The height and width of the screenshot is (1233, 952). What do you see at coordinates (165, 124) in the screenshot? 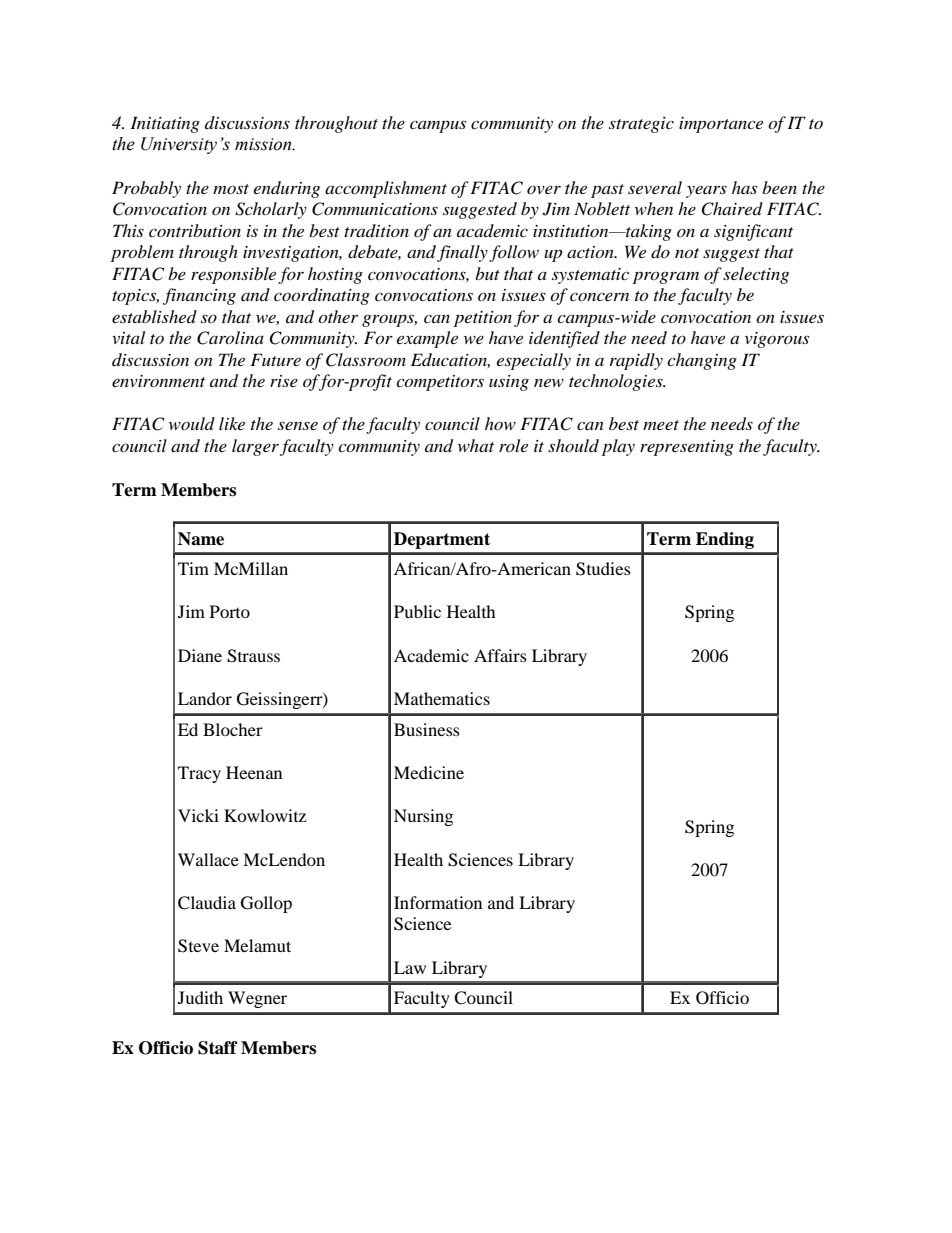
I see `Initiating` at bounding box center [165, 124].
